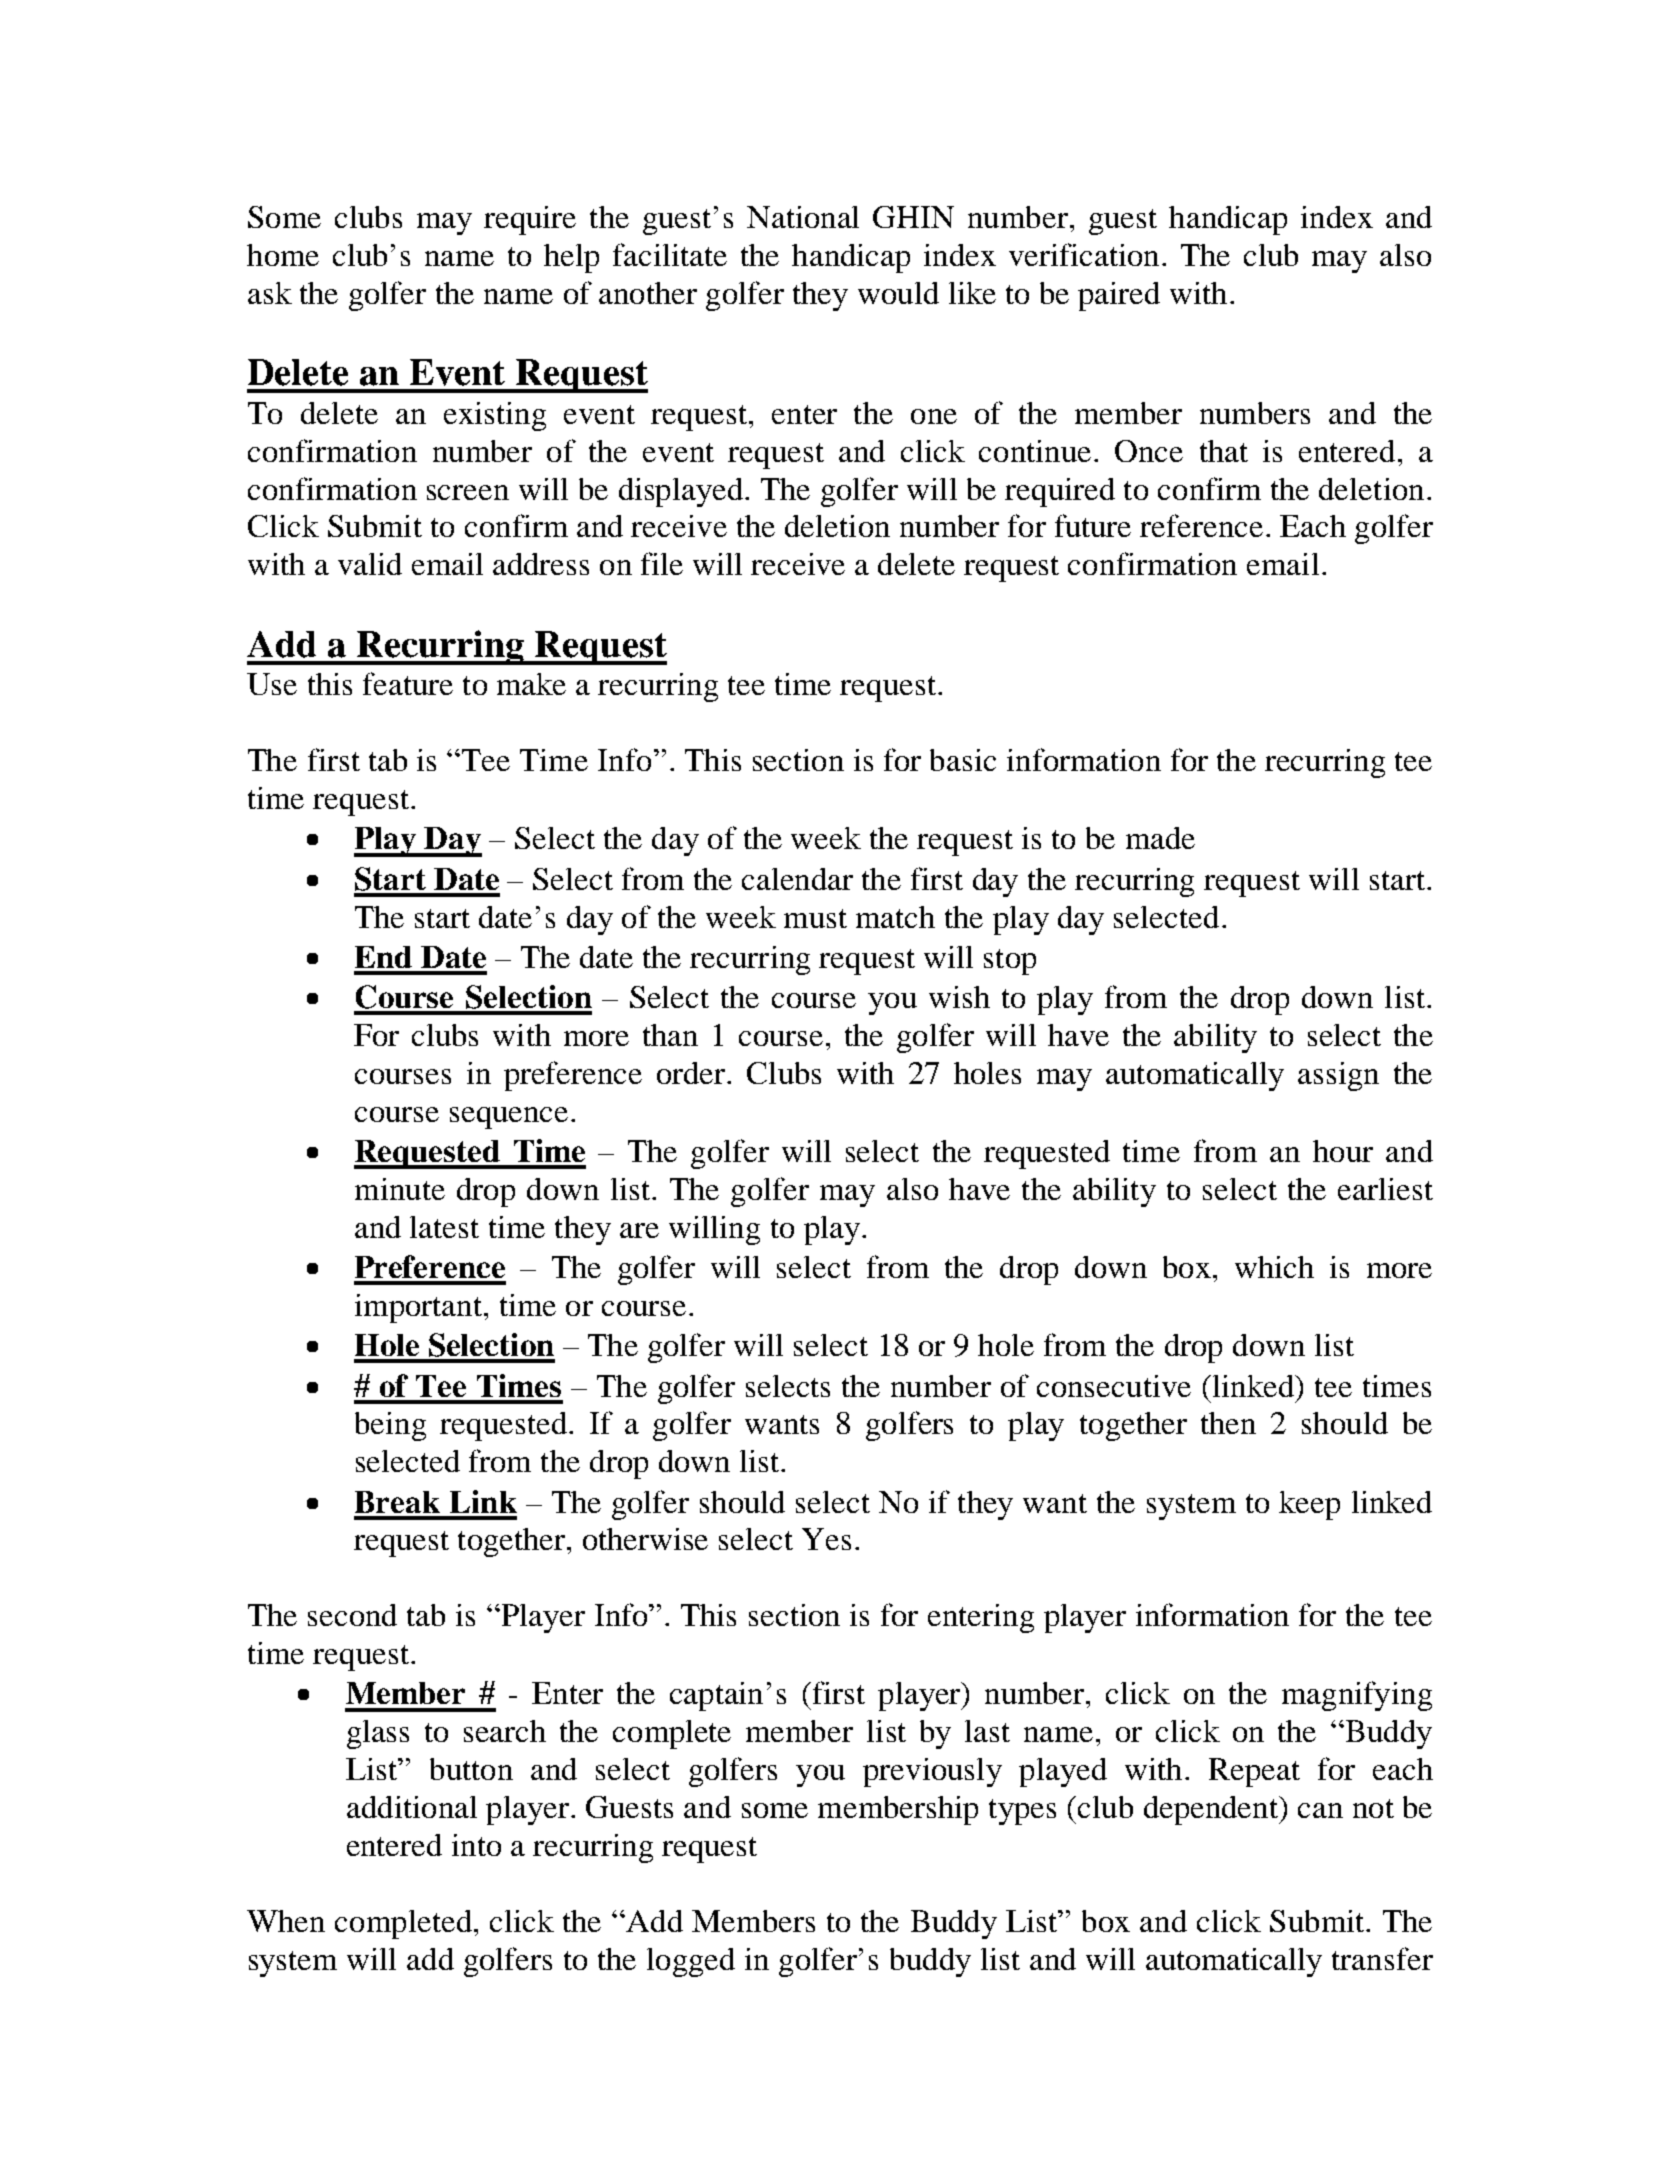 The width and height of the document is (1680, 2175). What do you see at coordinates (1338, 1076) in the document?
I see `assign` at bounding box center [1338, 1076].
